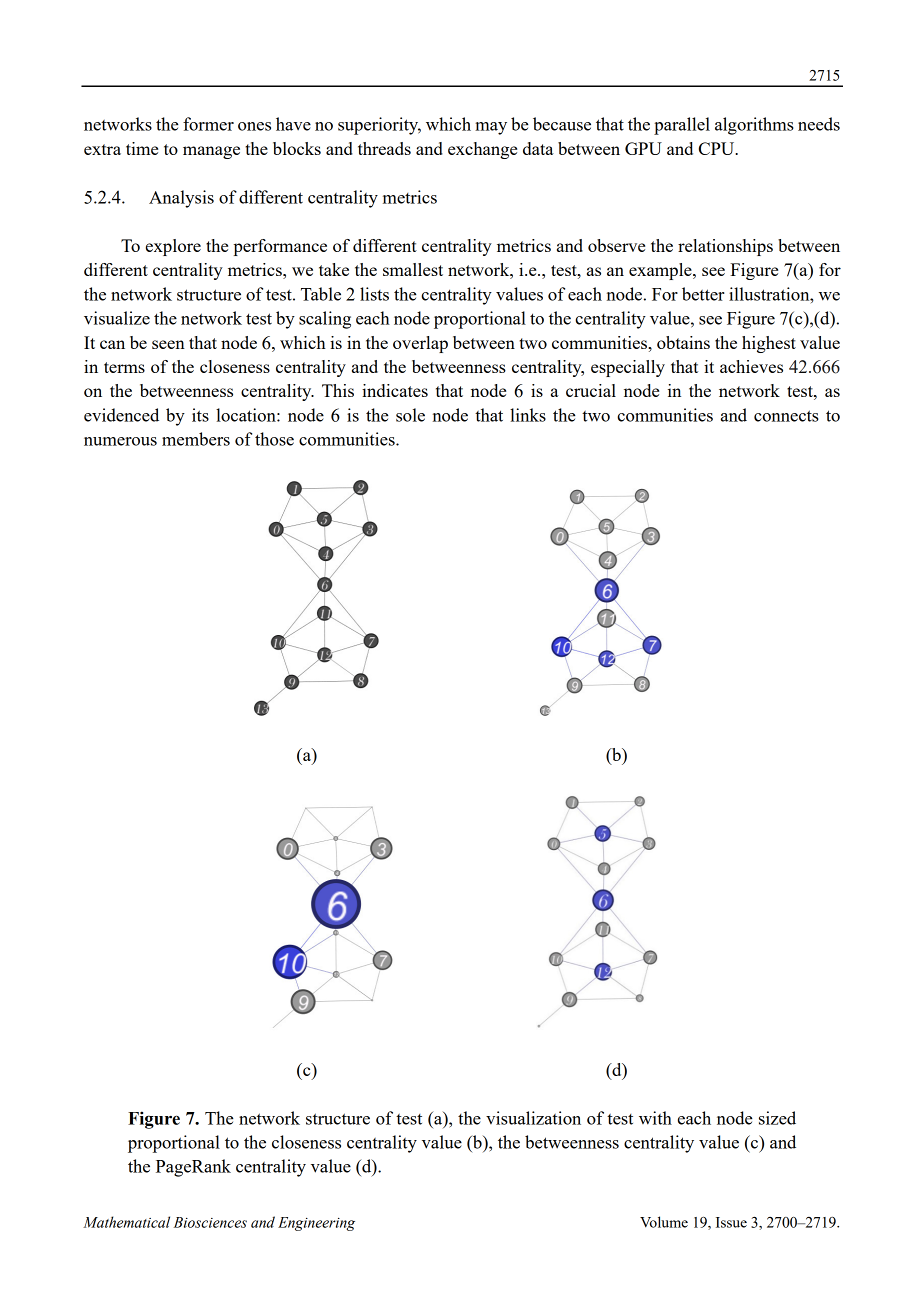 This screenshot has height=1308, width=924. What do you see at coordinates (210, 1222) in the screenshot?
I see `Biosciences` at bounding box center [210, 1222].
